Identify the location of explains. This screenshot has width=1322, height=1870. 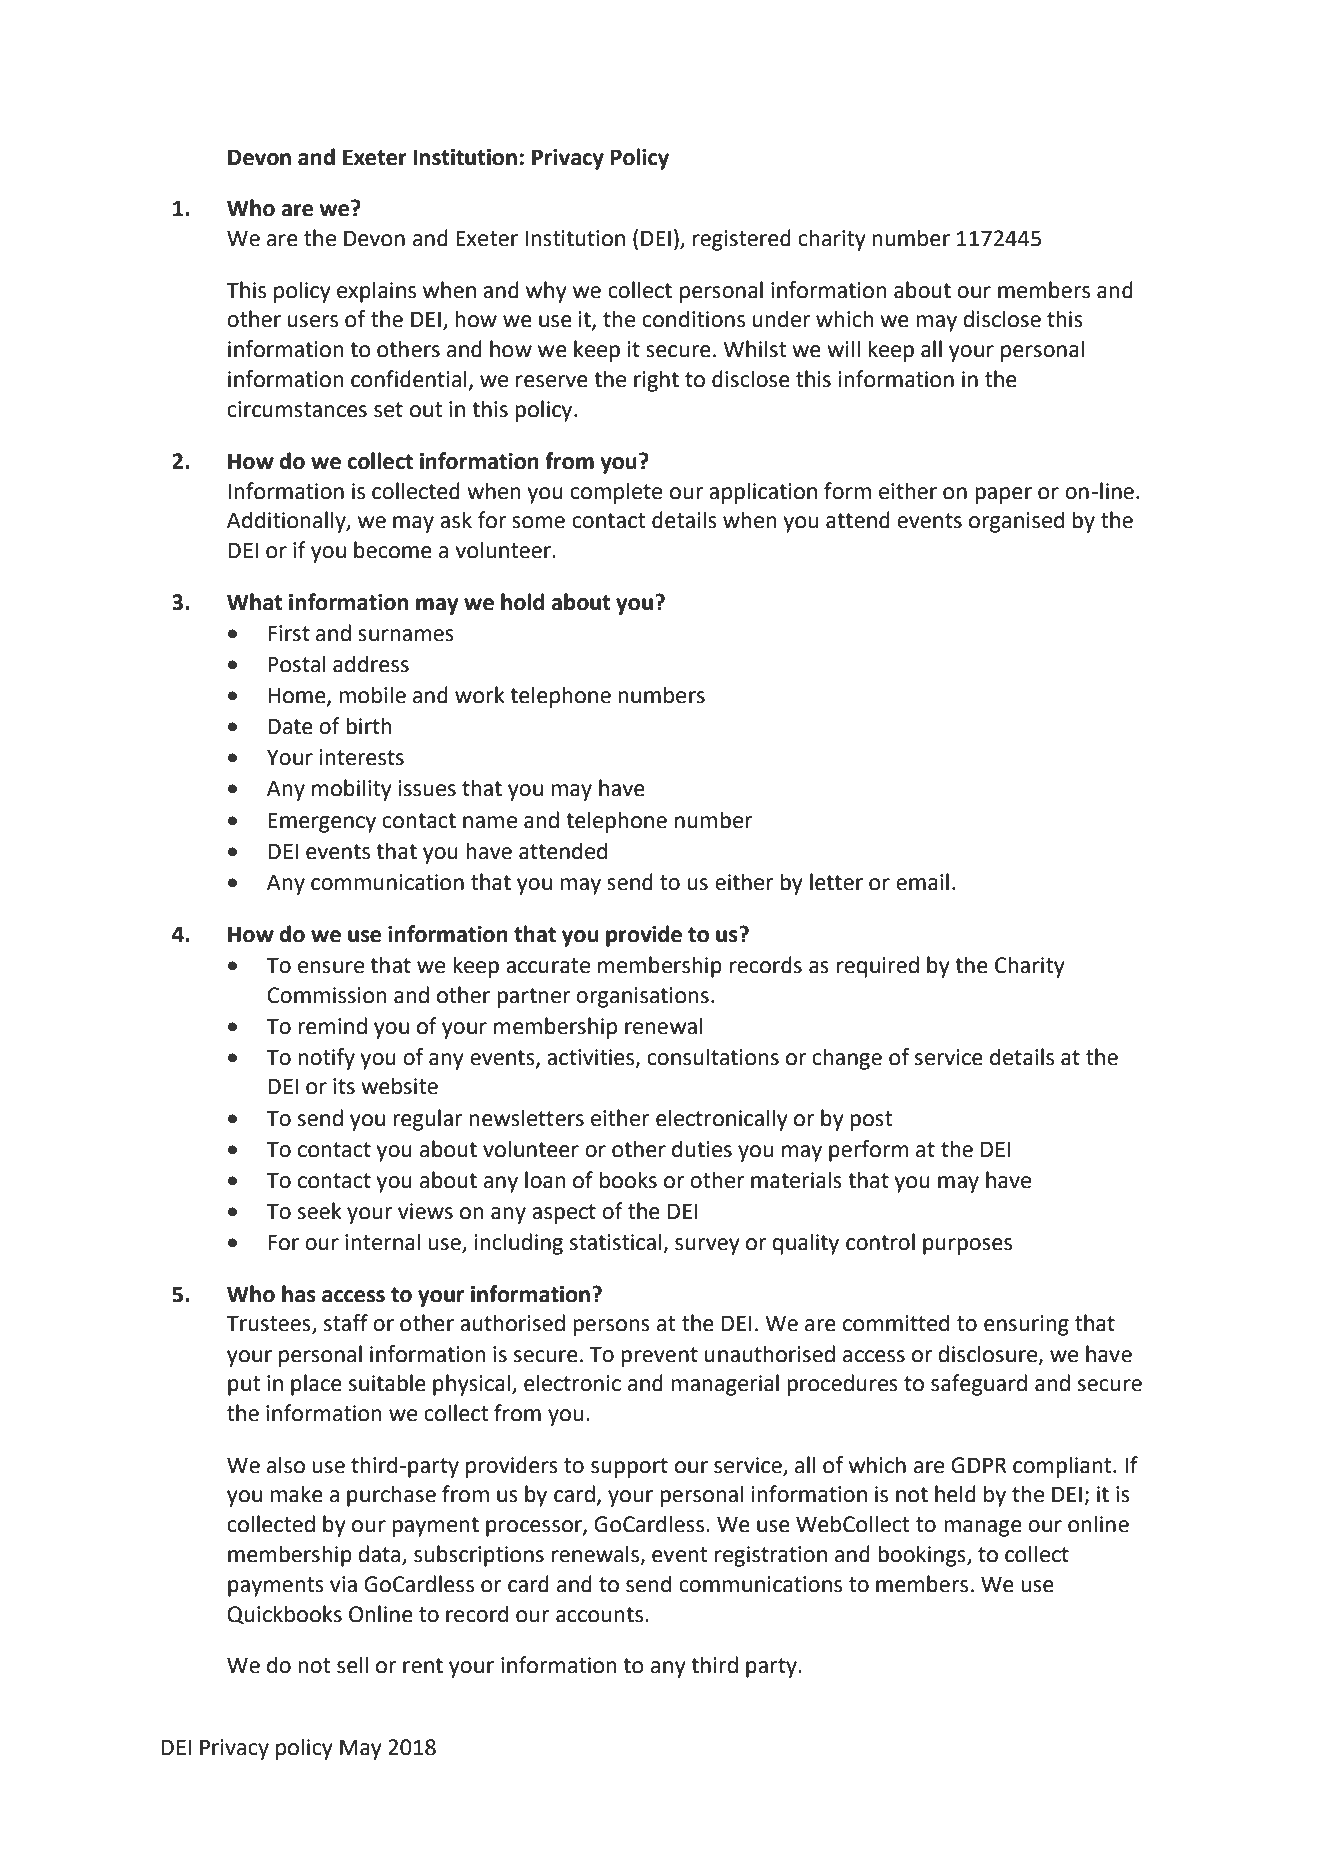
(376, 292).
